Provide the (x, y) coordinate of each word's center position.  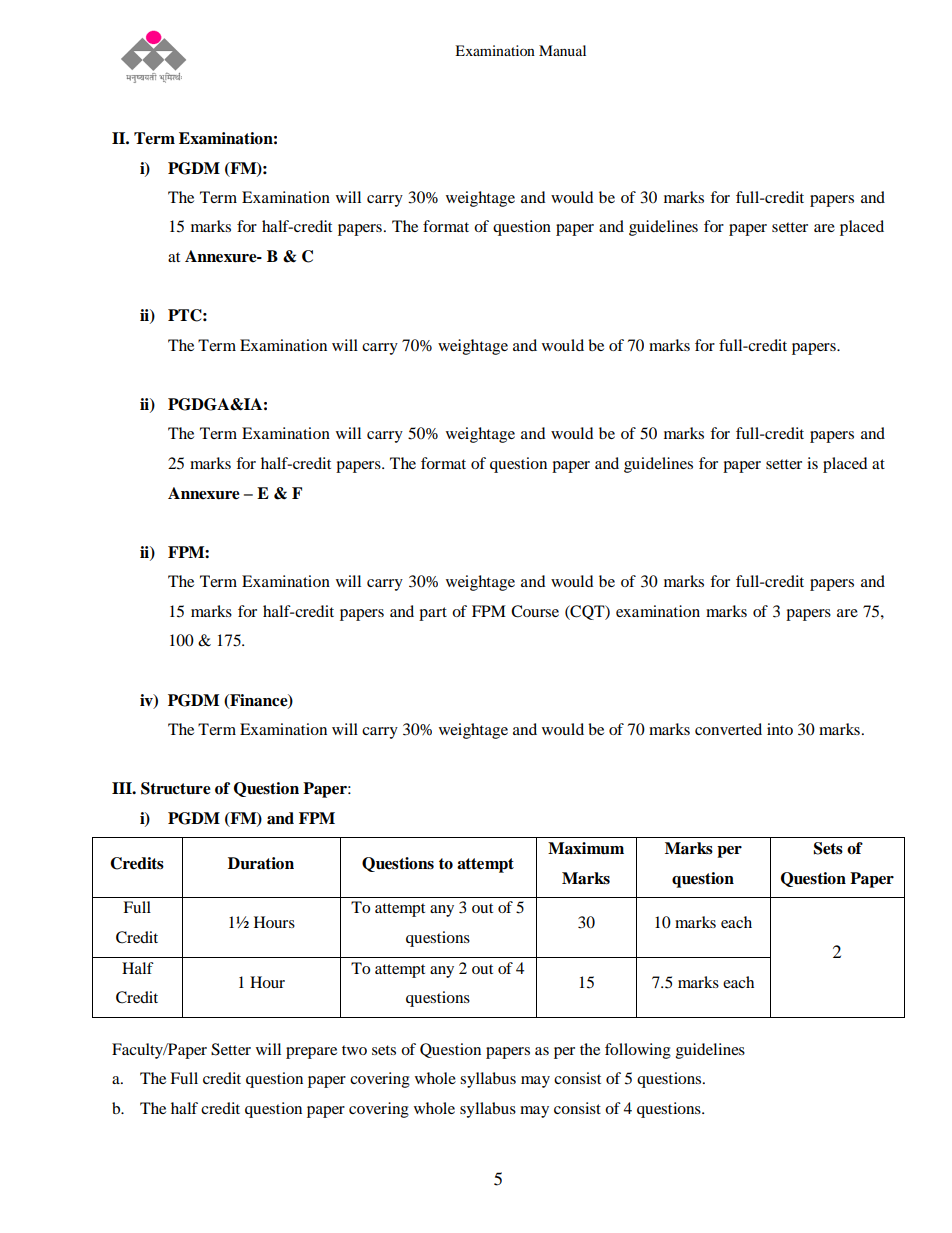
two (354, 1050)
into (780, 729)
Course (535, 611)
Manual (562, 50)
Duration (261, 863)
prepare (311, 1053)
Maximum (586, 848)
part (433, 614)
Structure (176, 788)
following (638, 1051)
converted (728, 729)
